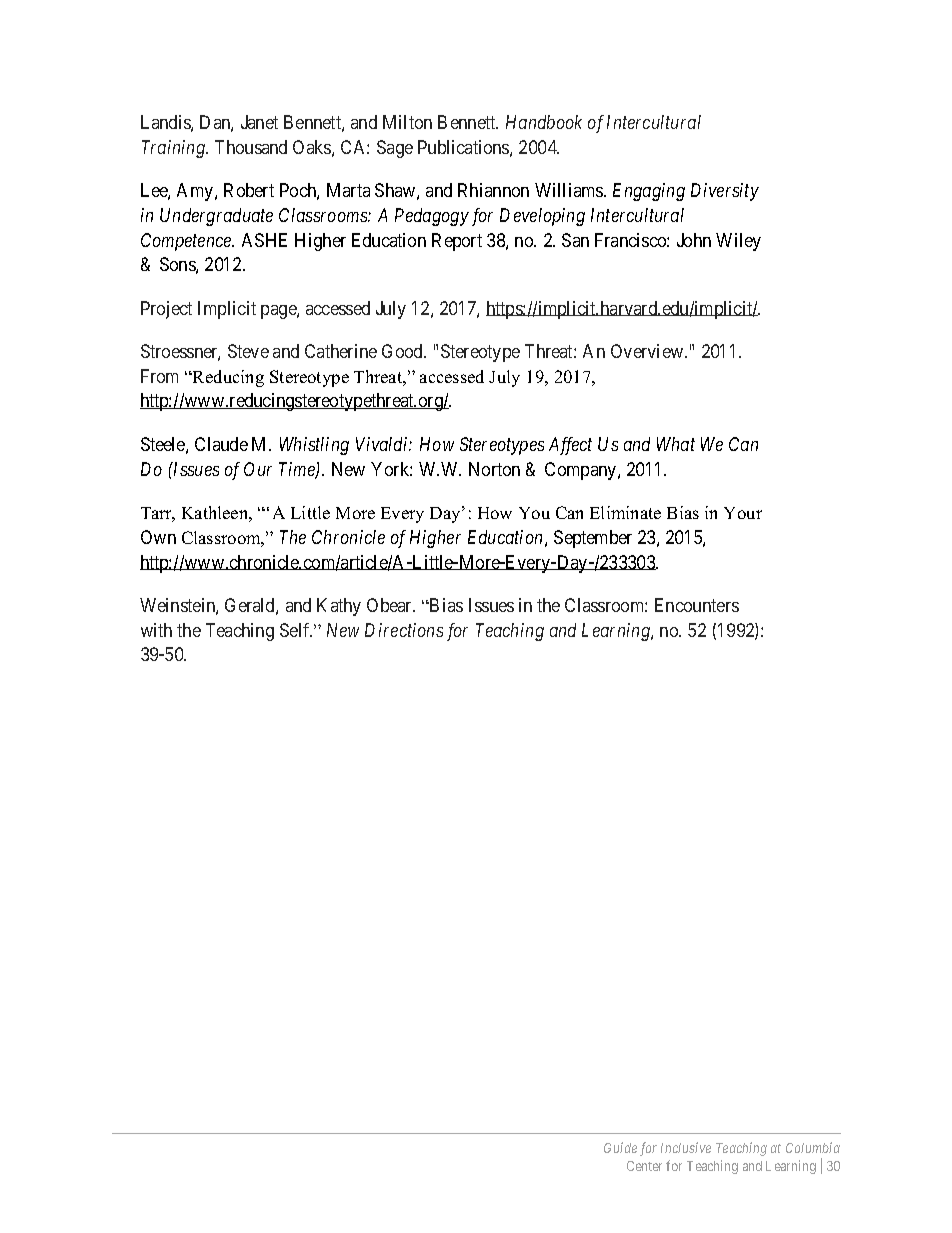 The width and height of the page is (952, 1233). I want to click on Guide, so click(620, 1147).
